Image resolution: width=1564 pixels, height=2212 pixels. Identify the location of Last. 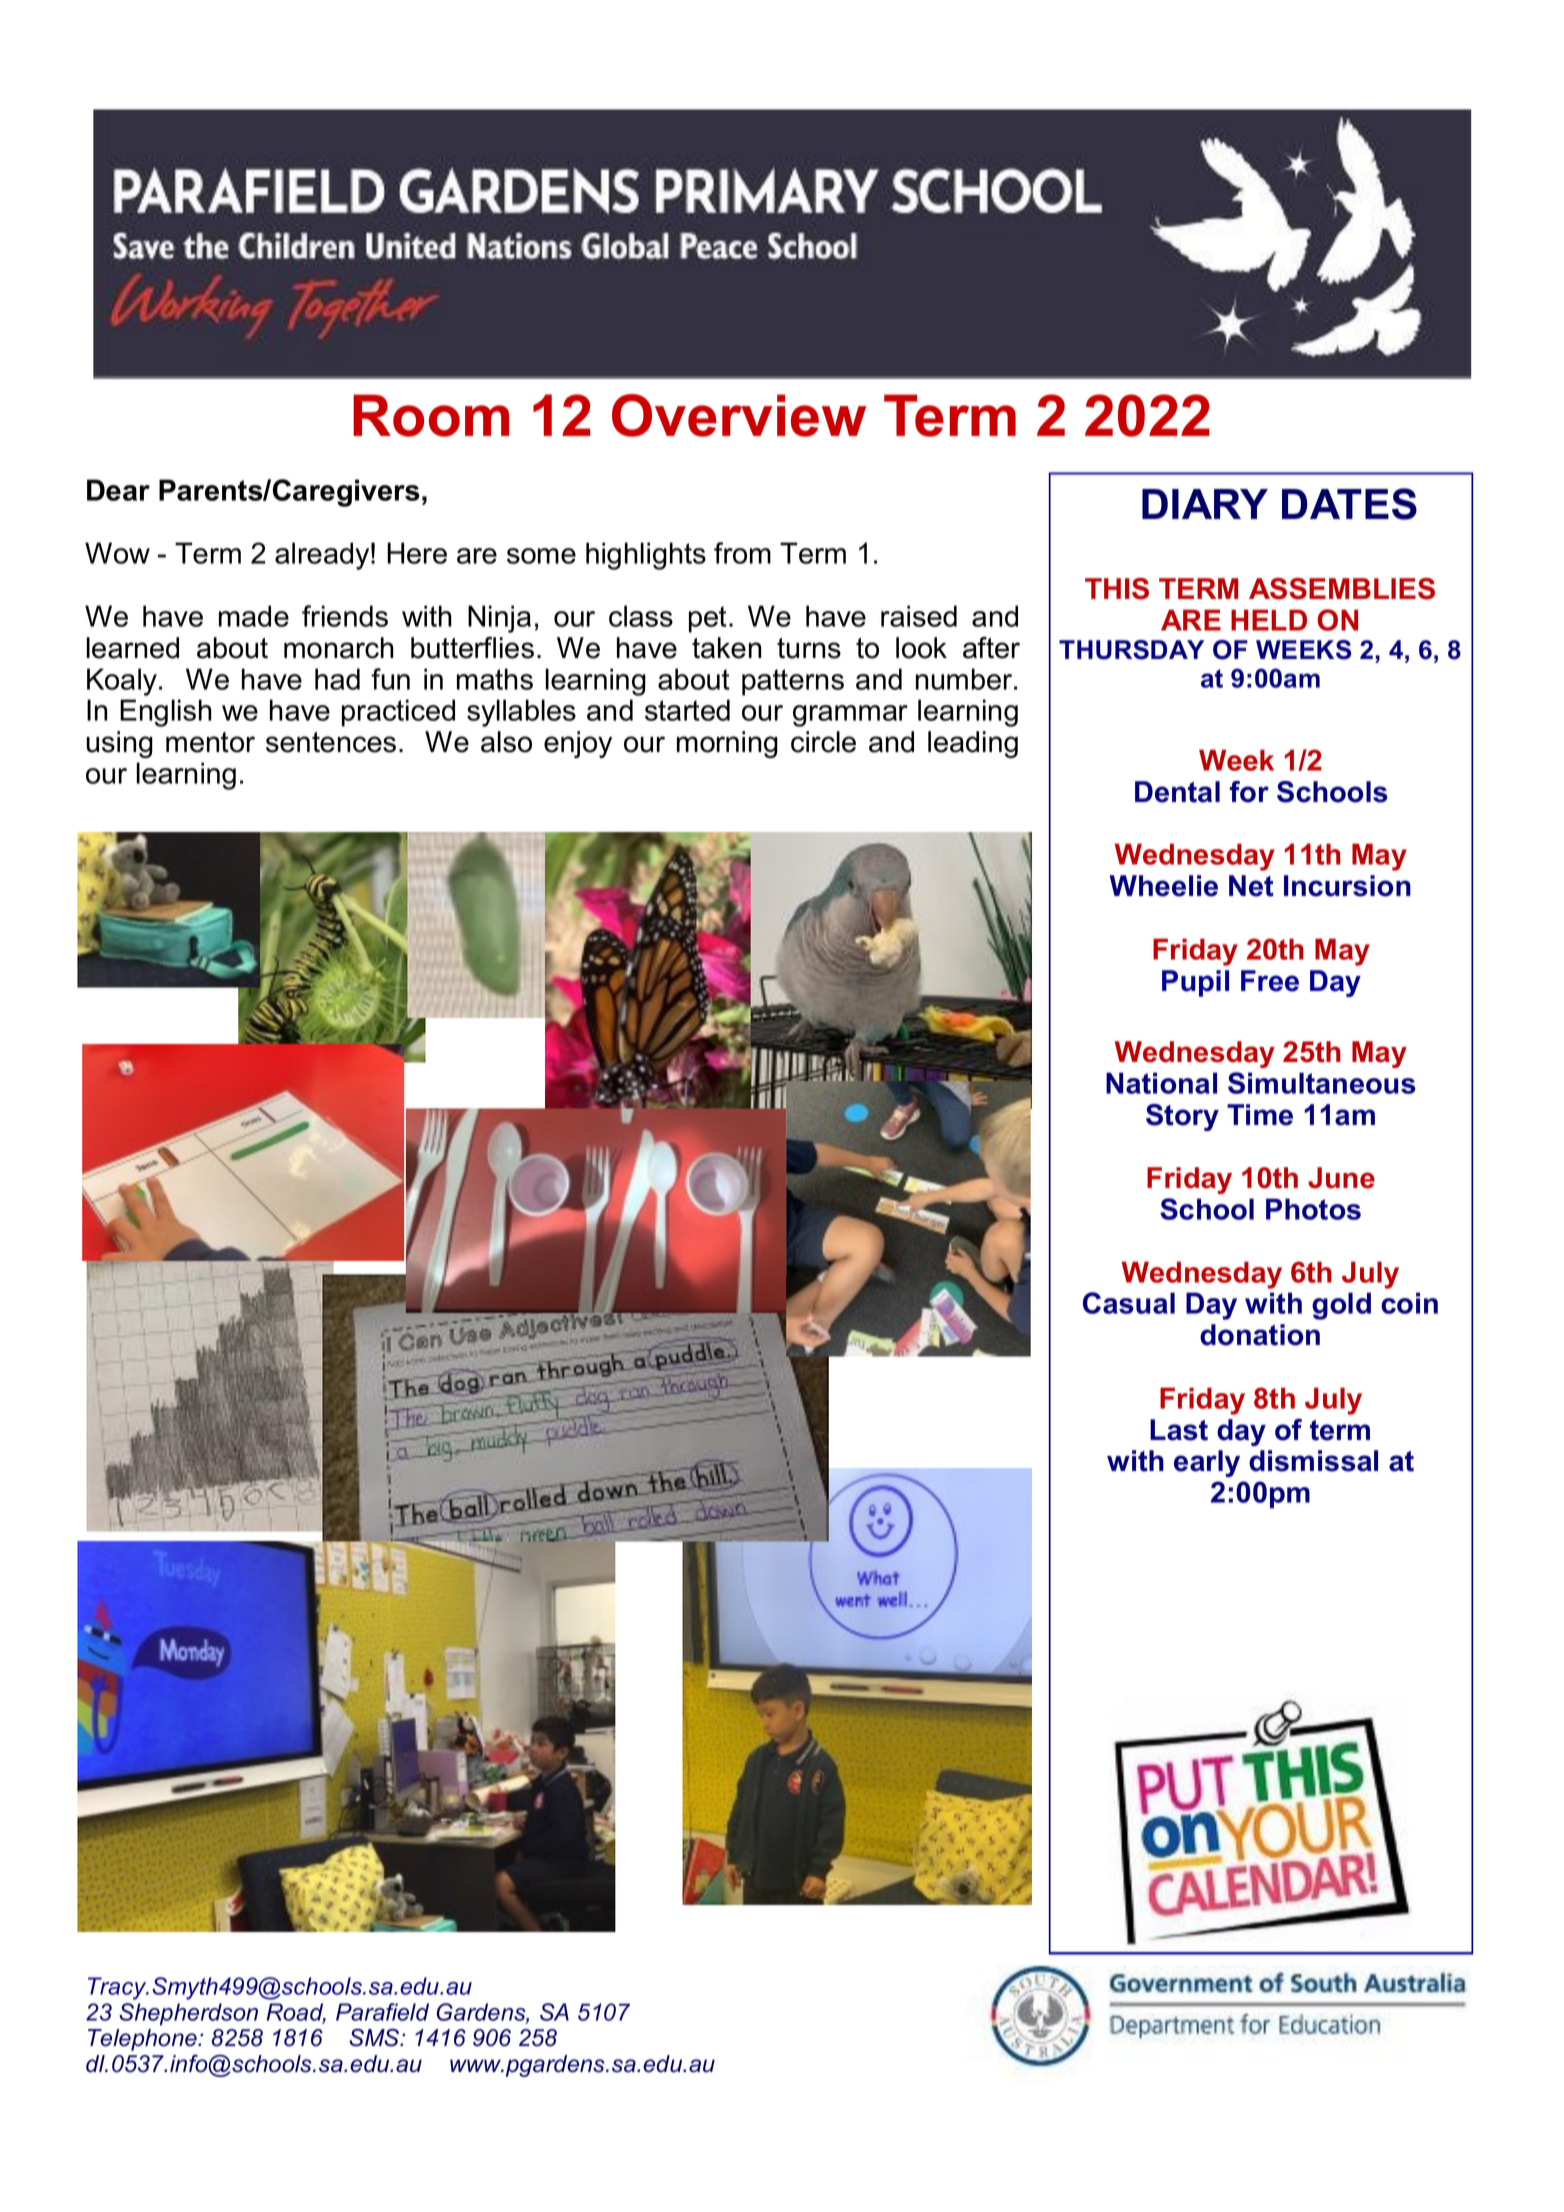
(1179, 1430).
